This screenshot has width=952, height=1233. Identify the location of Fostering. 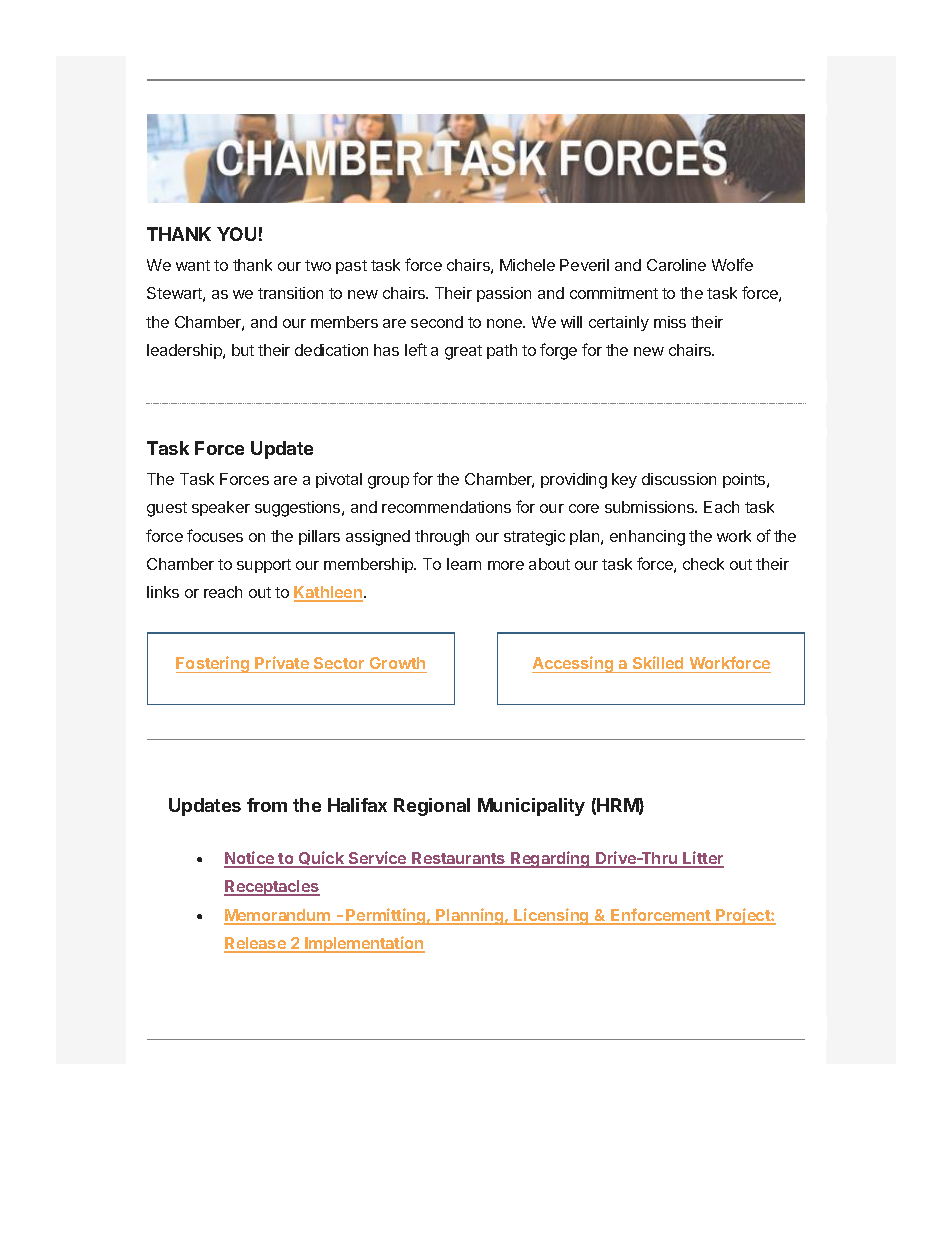
(214, 664).
